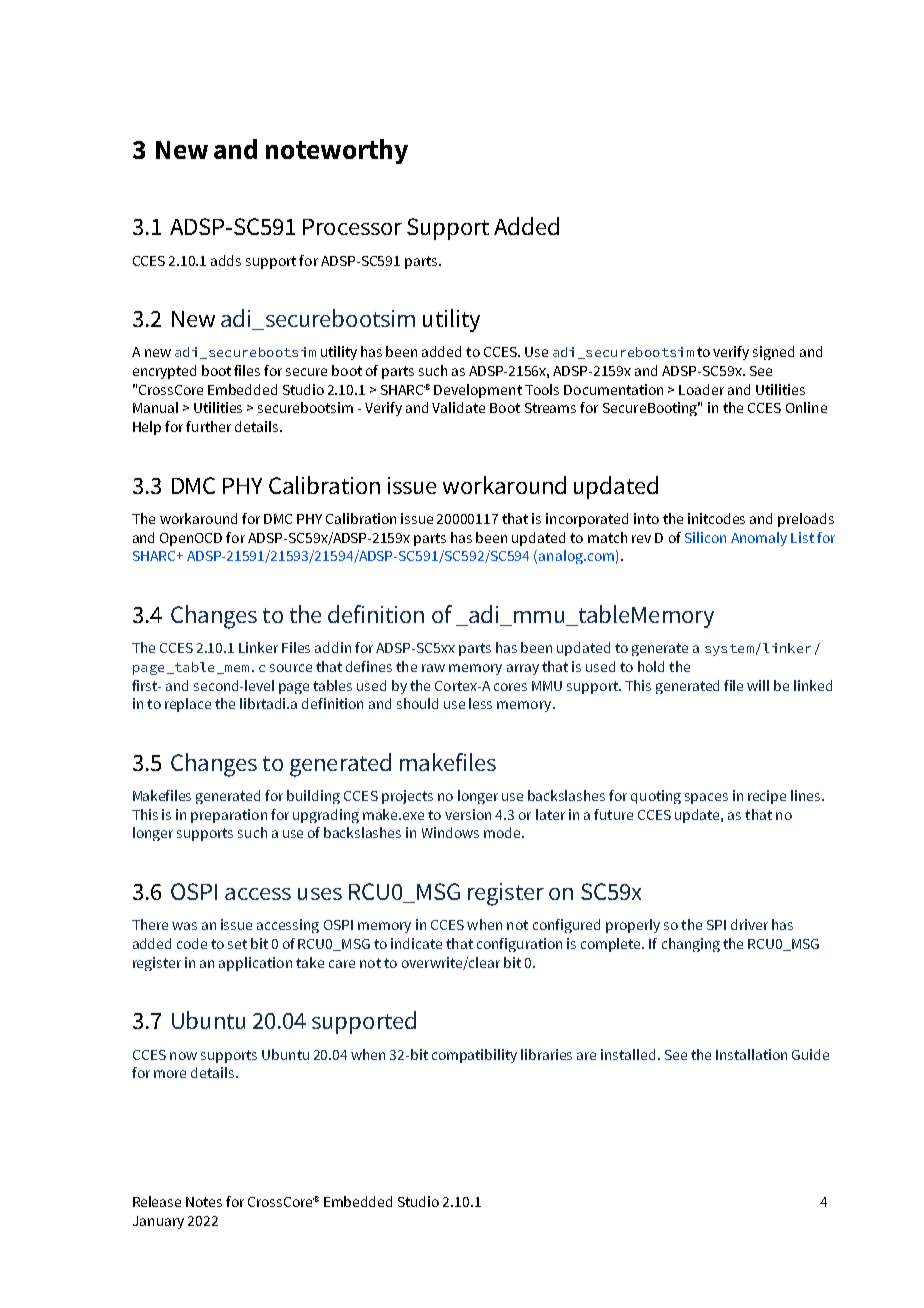 This screenshot has width=924, height=1308. Describe the element at coordinates (751, 1054) in the screenshot. I see `Installation` at that location.
